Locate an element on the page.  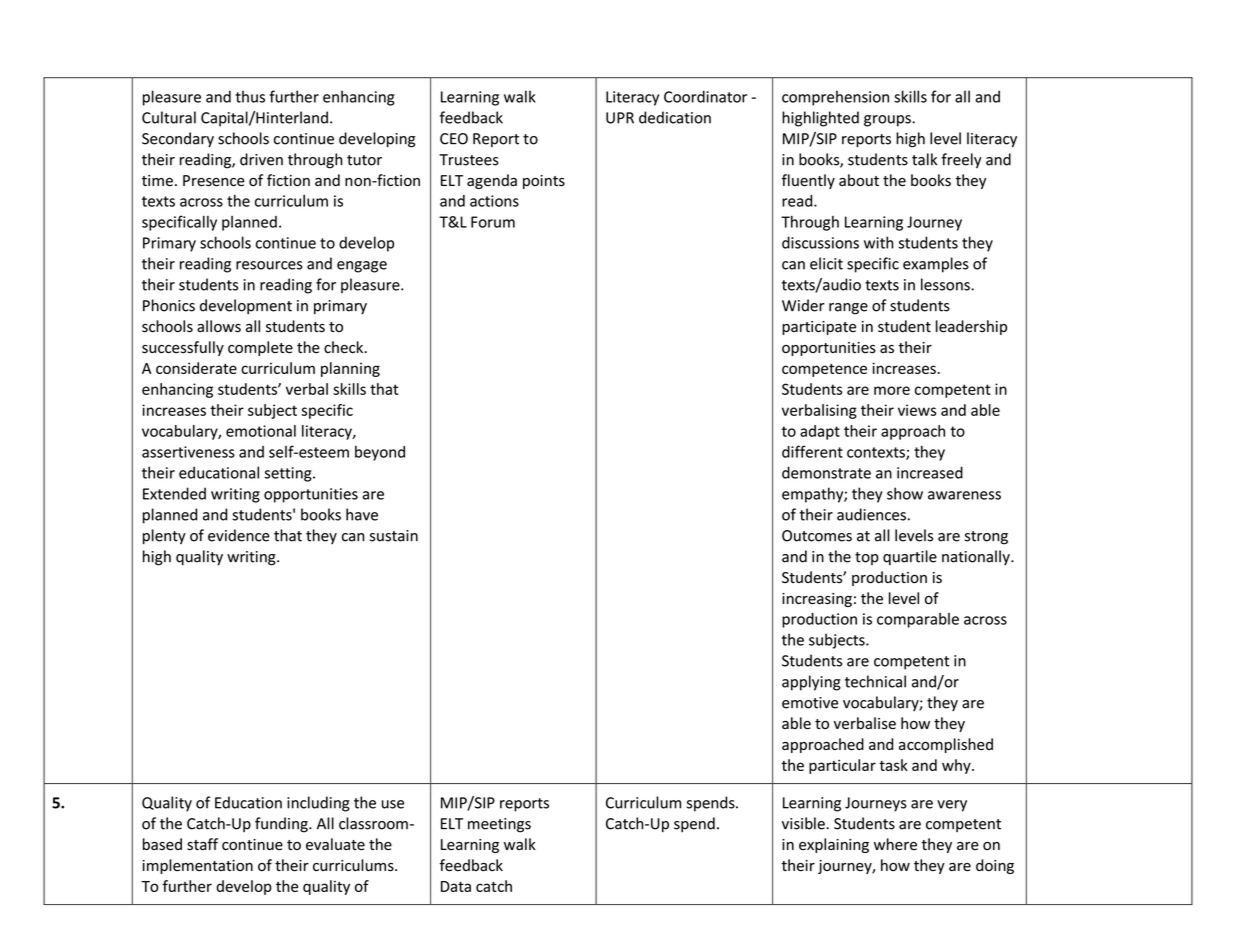
Extended is located at coordinates (174, 493).
